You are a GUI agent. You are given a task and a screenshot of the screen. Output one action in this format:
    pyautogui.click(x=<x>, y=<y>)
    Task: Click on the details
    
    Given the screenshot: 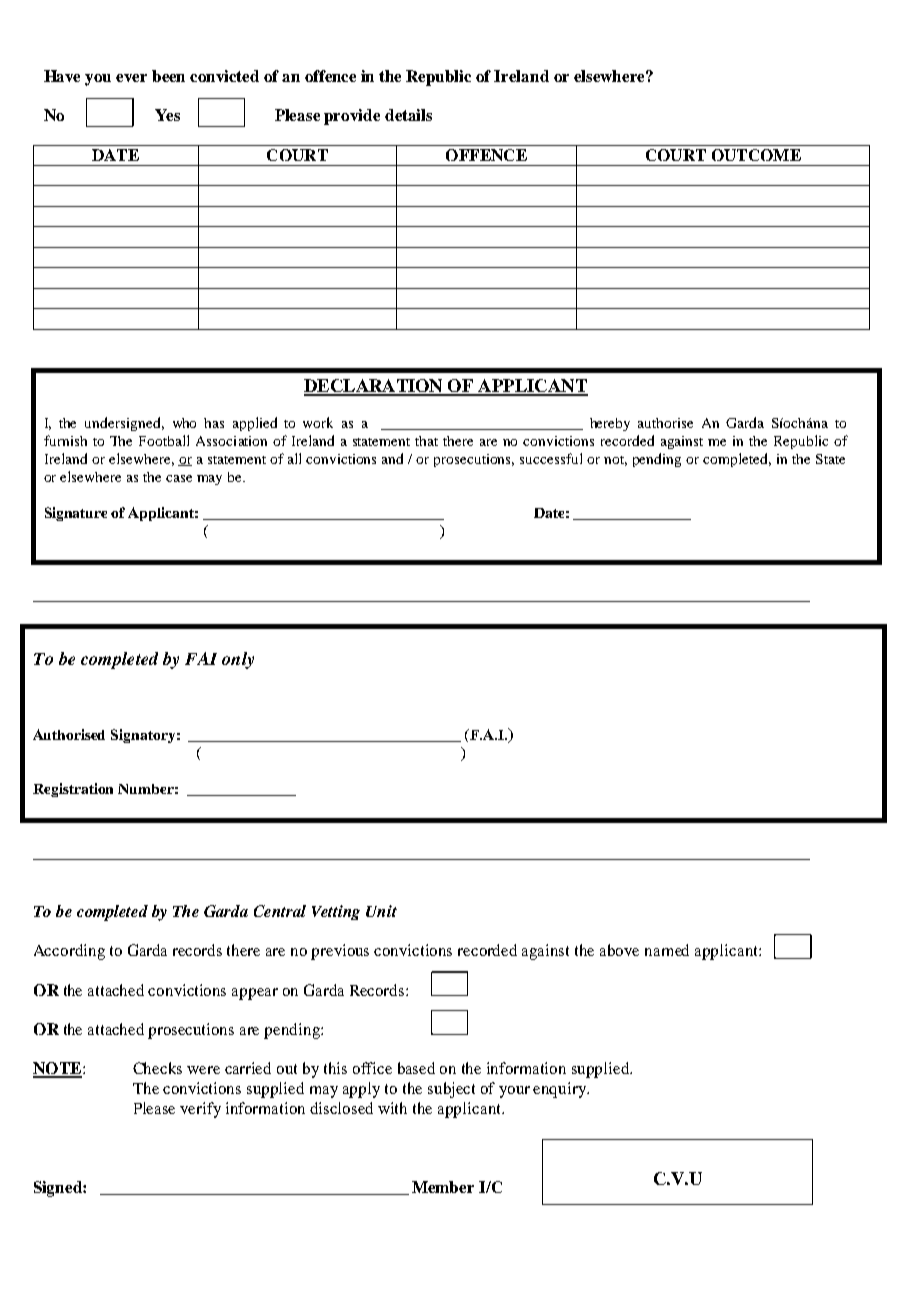 What is the action you would take?
    pyautogui.click(x=408, y=115)
